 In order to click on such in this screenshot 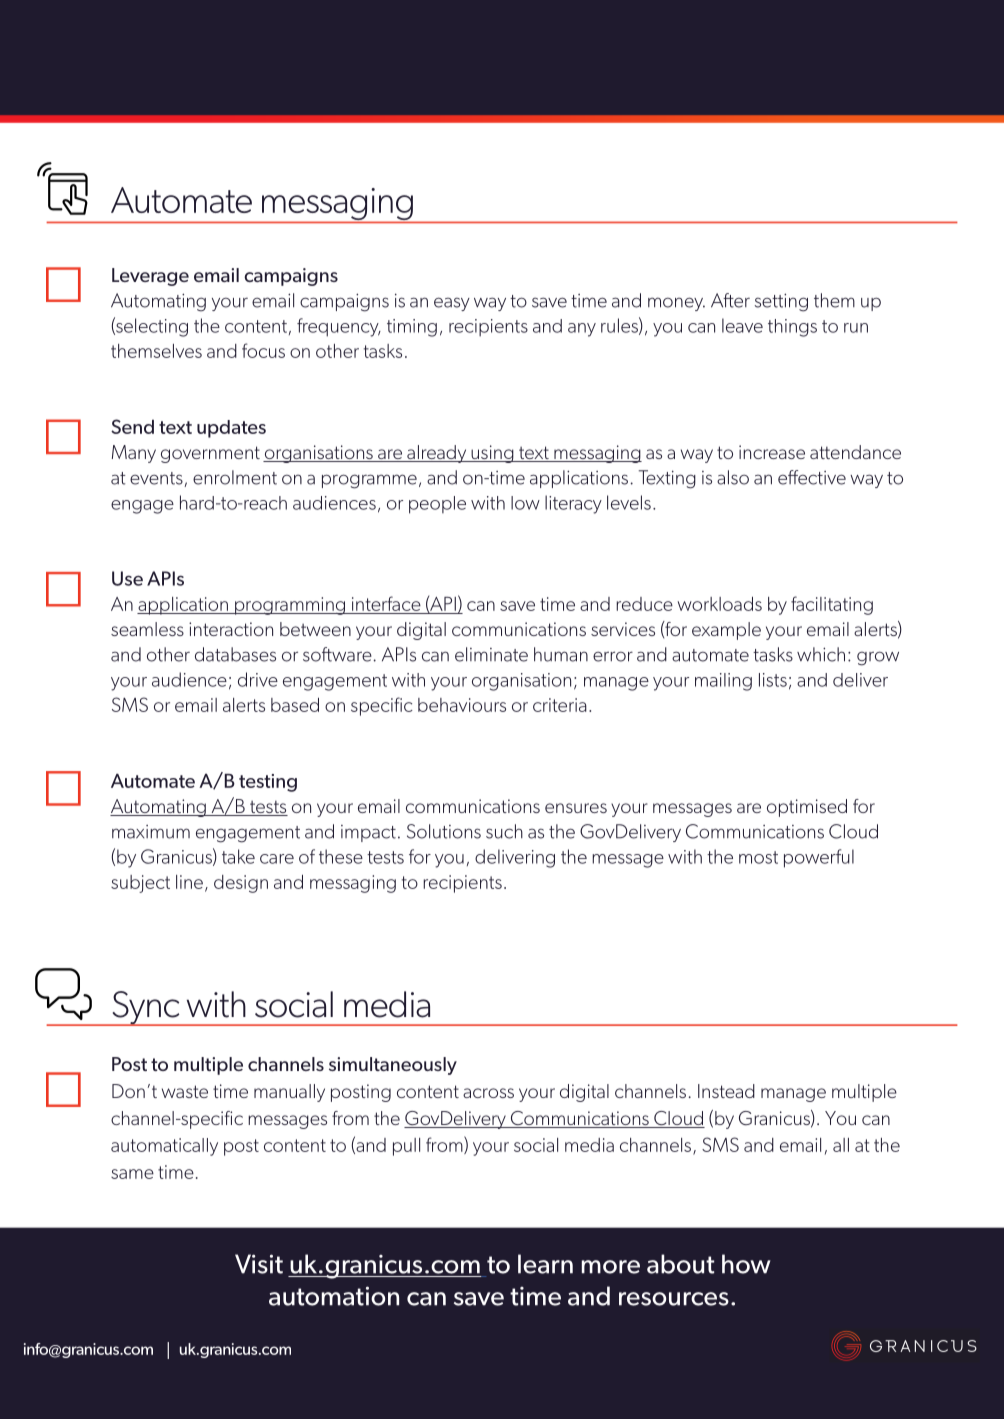, I will do `click(504, 831)`.
